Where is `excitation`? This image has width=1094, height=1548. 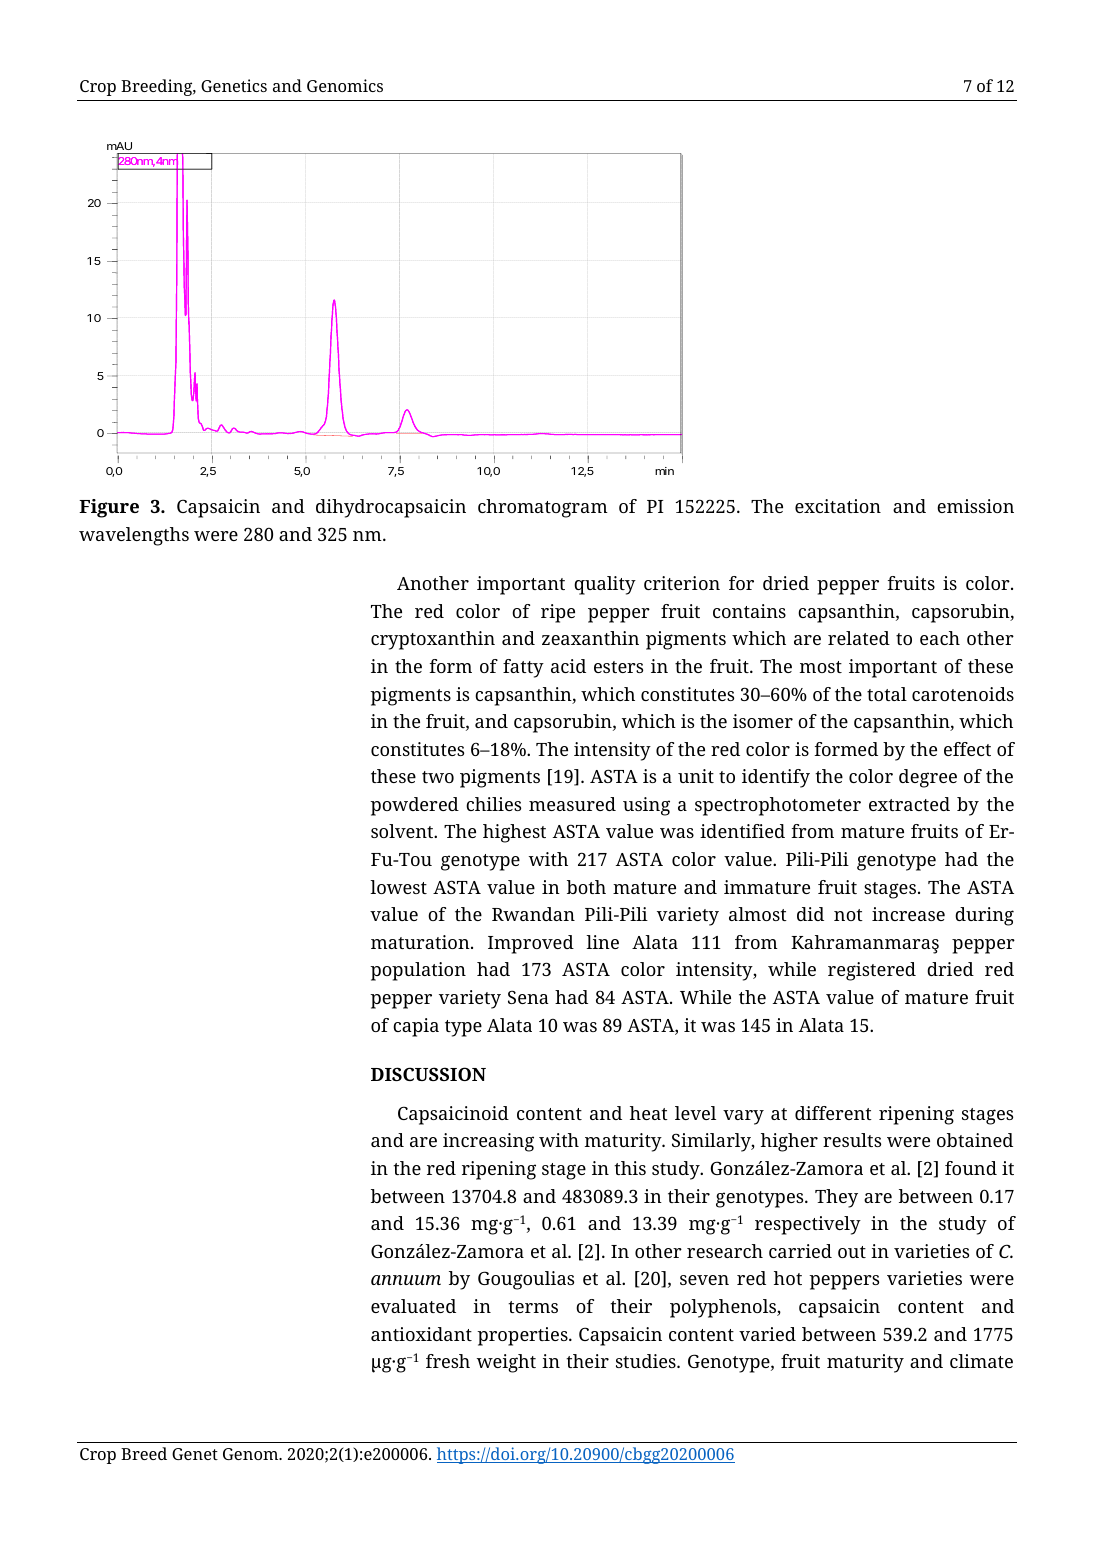
excitation is located at coordinates (838, 506).
